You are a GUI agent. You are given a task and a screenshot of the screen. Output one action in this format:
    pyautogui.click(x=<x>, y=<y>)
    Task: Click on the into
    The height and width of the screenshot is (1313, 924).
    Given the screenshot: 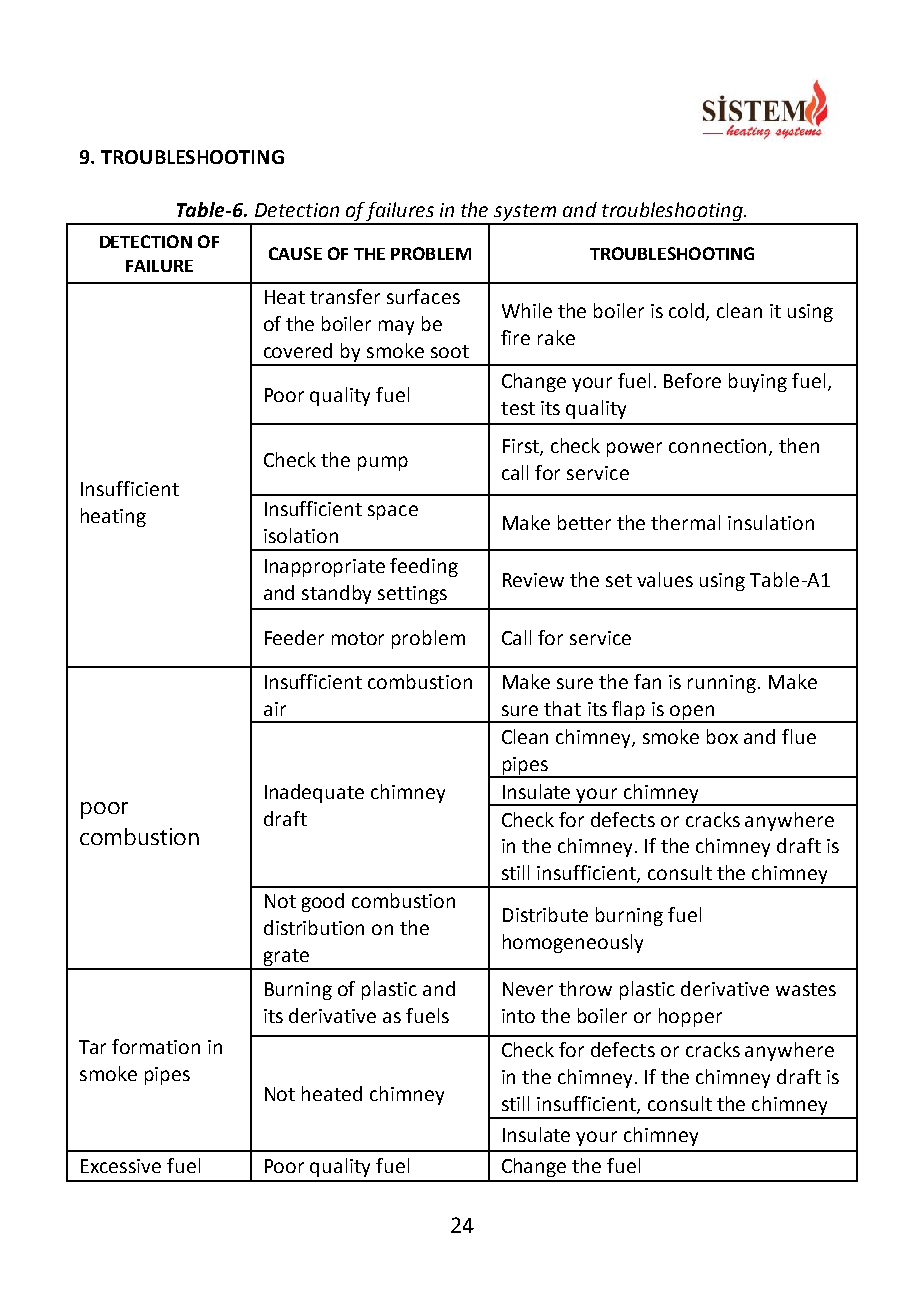 What is the action you would take?
    pyautogui.click(x=518, y=1016)
